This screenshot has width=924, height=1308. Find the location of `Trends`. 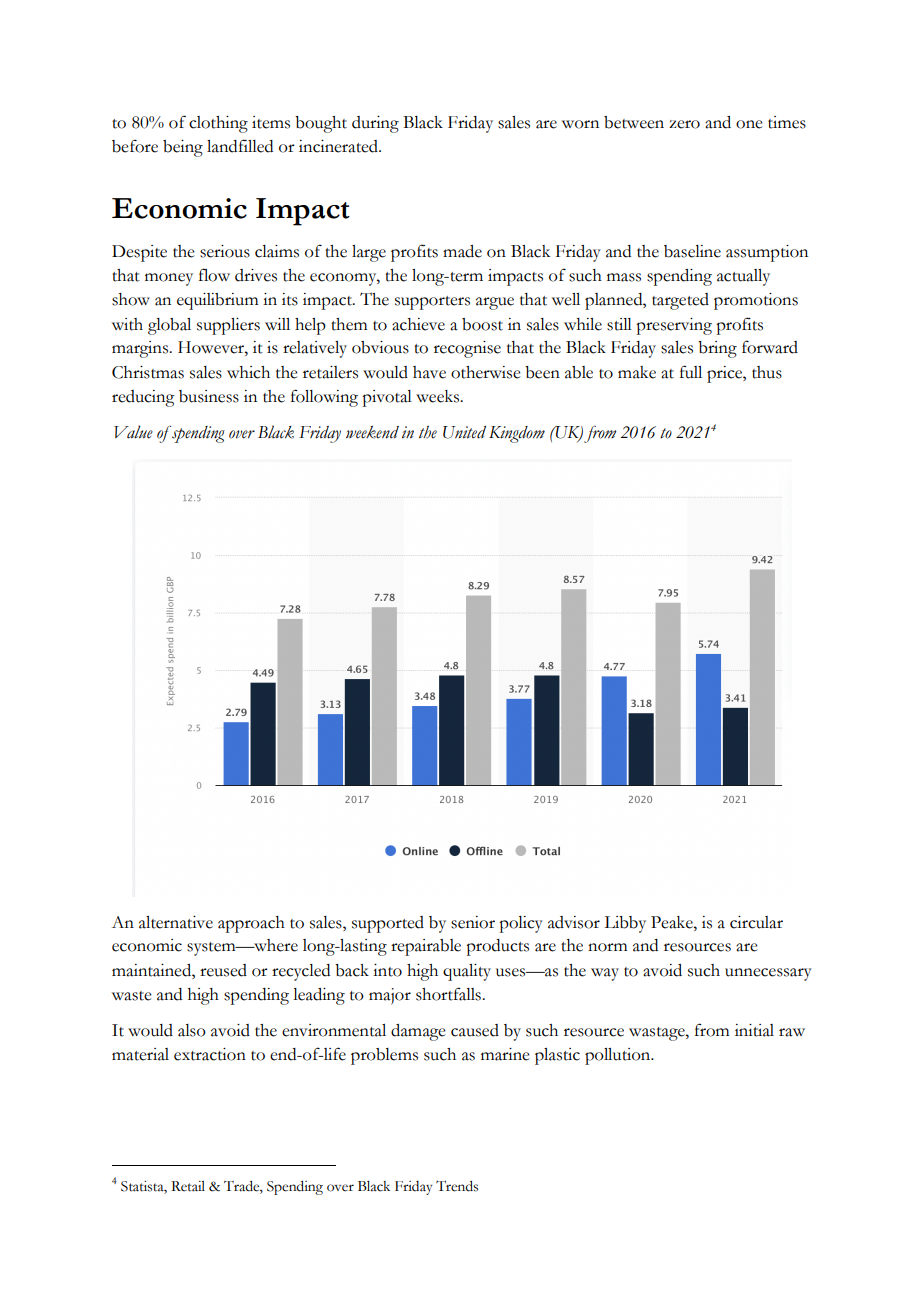

Trends is located at coordinates (457, 1186).
